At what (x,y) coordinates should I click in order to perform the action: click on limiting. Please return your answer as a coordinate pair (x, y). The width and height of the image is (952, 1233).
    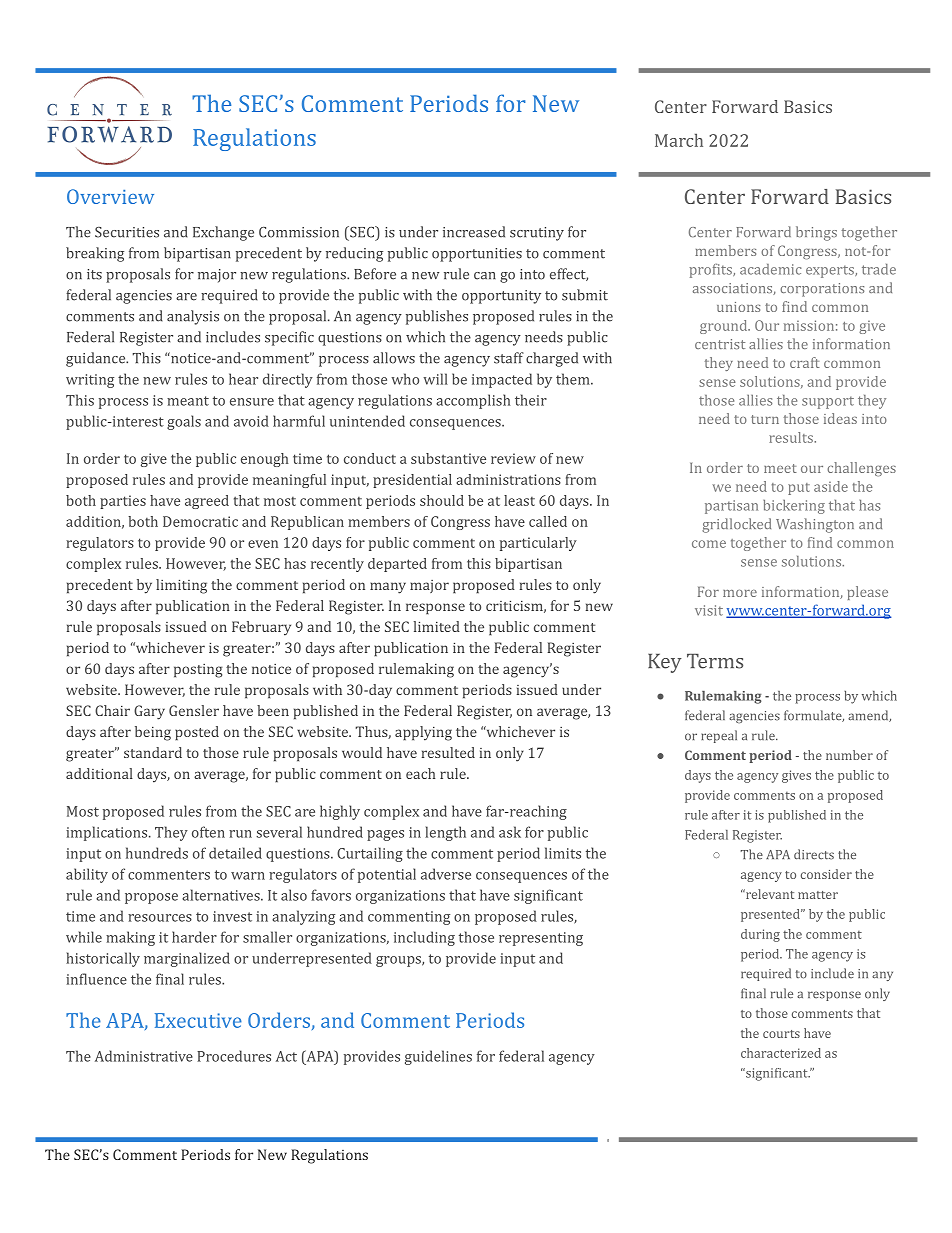
    Looking at the image, I should click on (181, 586).
